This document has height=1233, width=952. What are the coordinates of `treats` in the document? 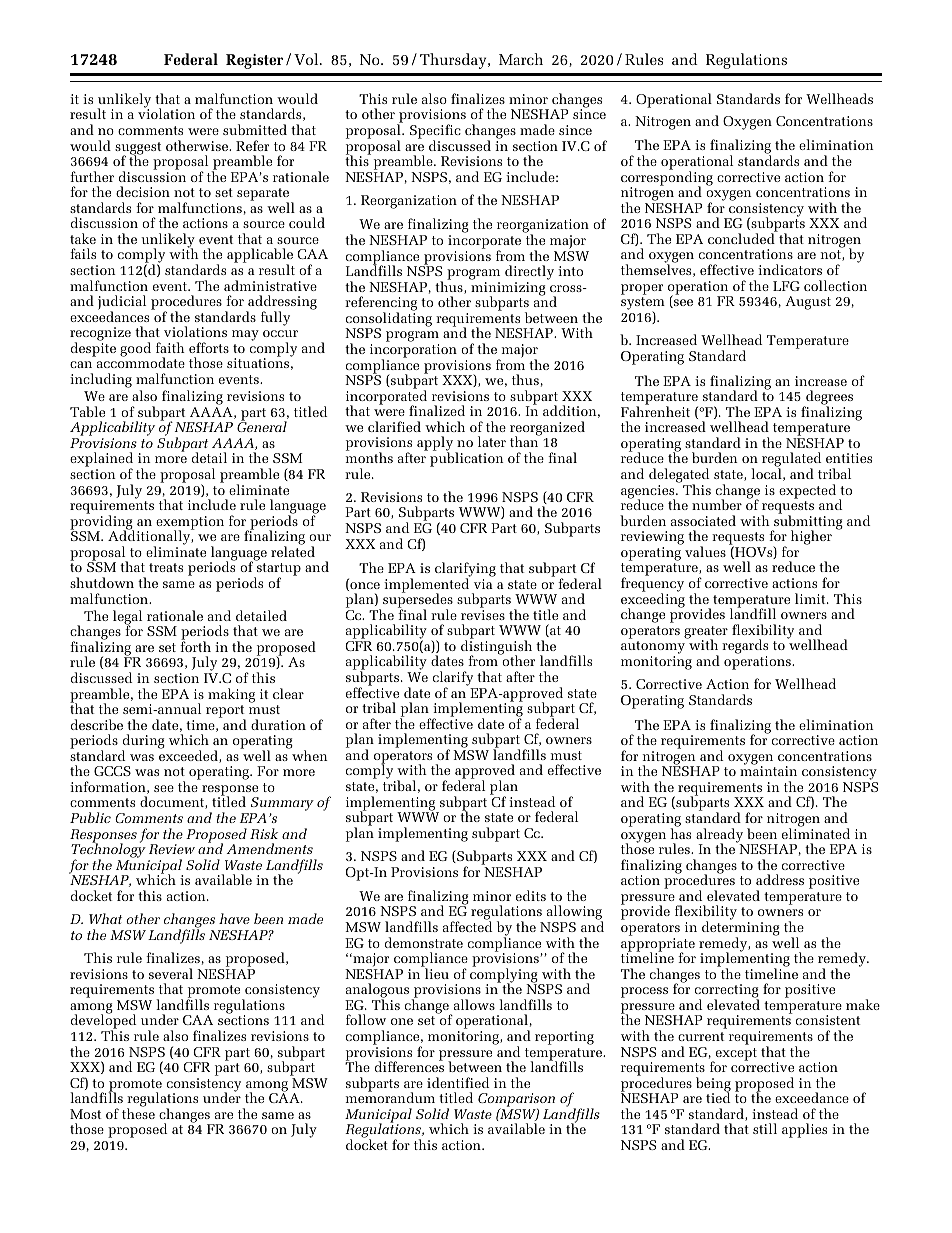 It's located at (166, 567).
